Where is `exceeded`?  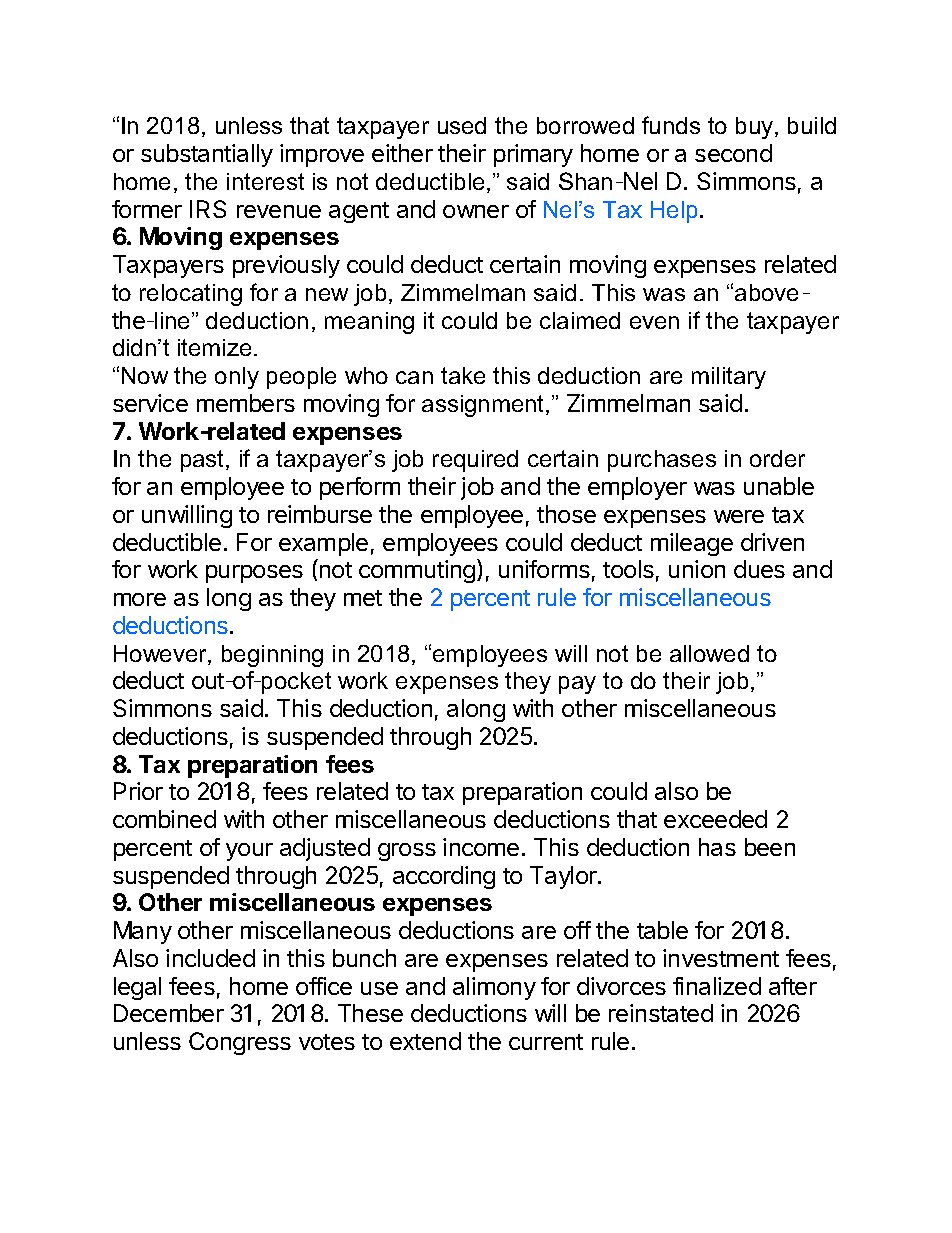 exceeded is located at coordinates (715, 819).
